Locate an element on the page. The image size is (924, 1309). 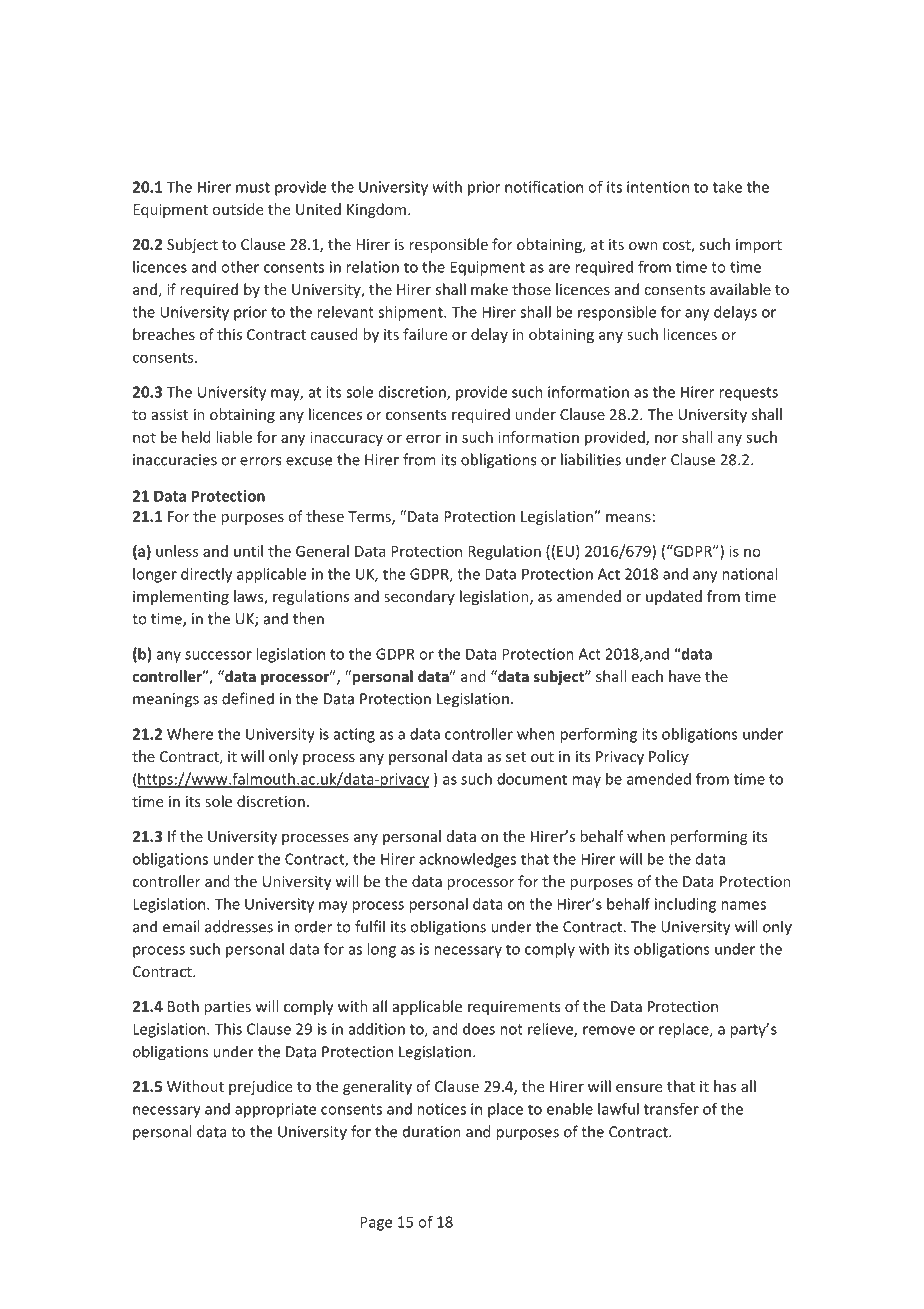
appropriate is located at coordinates (275, 1110).
